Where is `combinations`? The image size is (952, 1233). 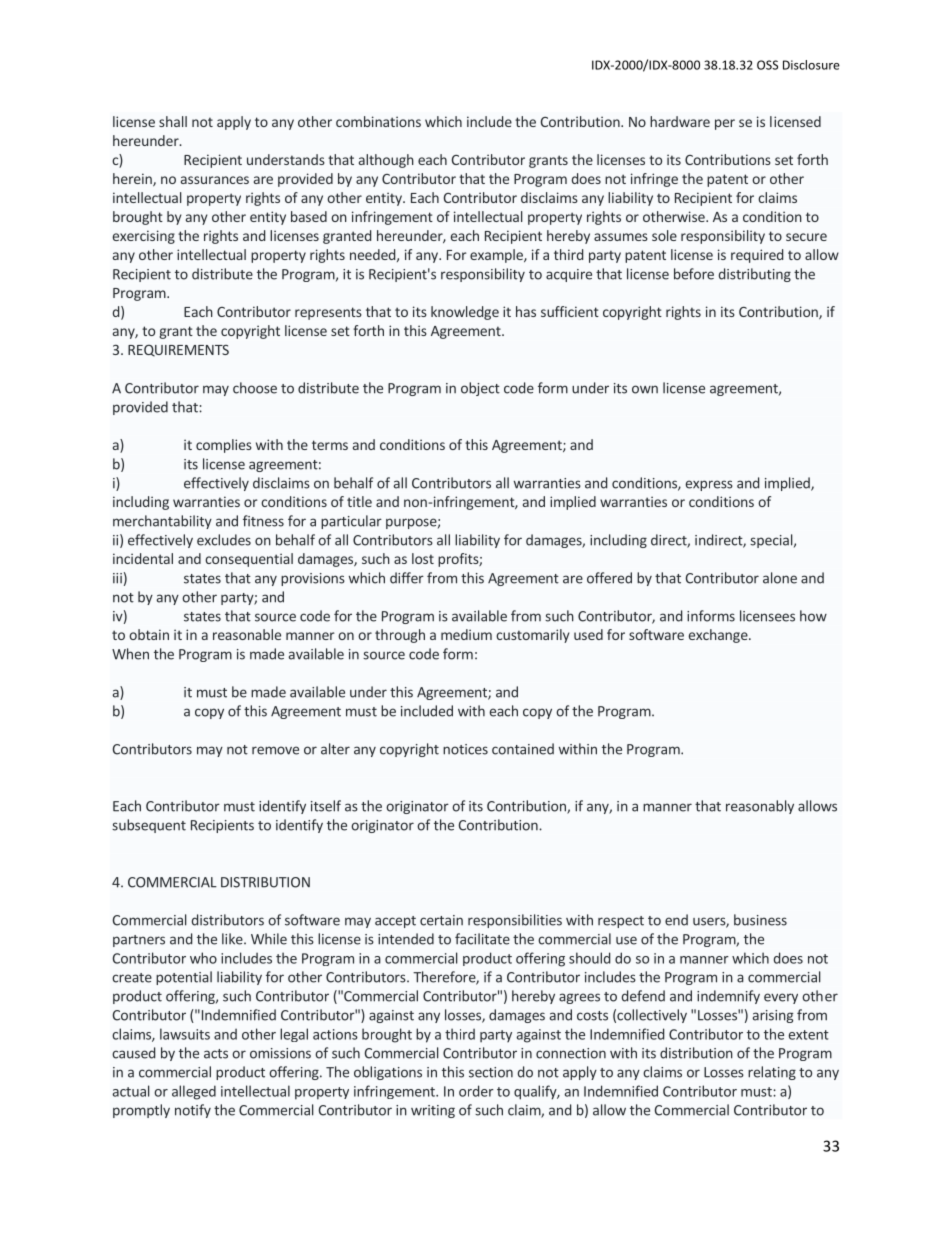 combinations is located at coordinates (378, 121).
